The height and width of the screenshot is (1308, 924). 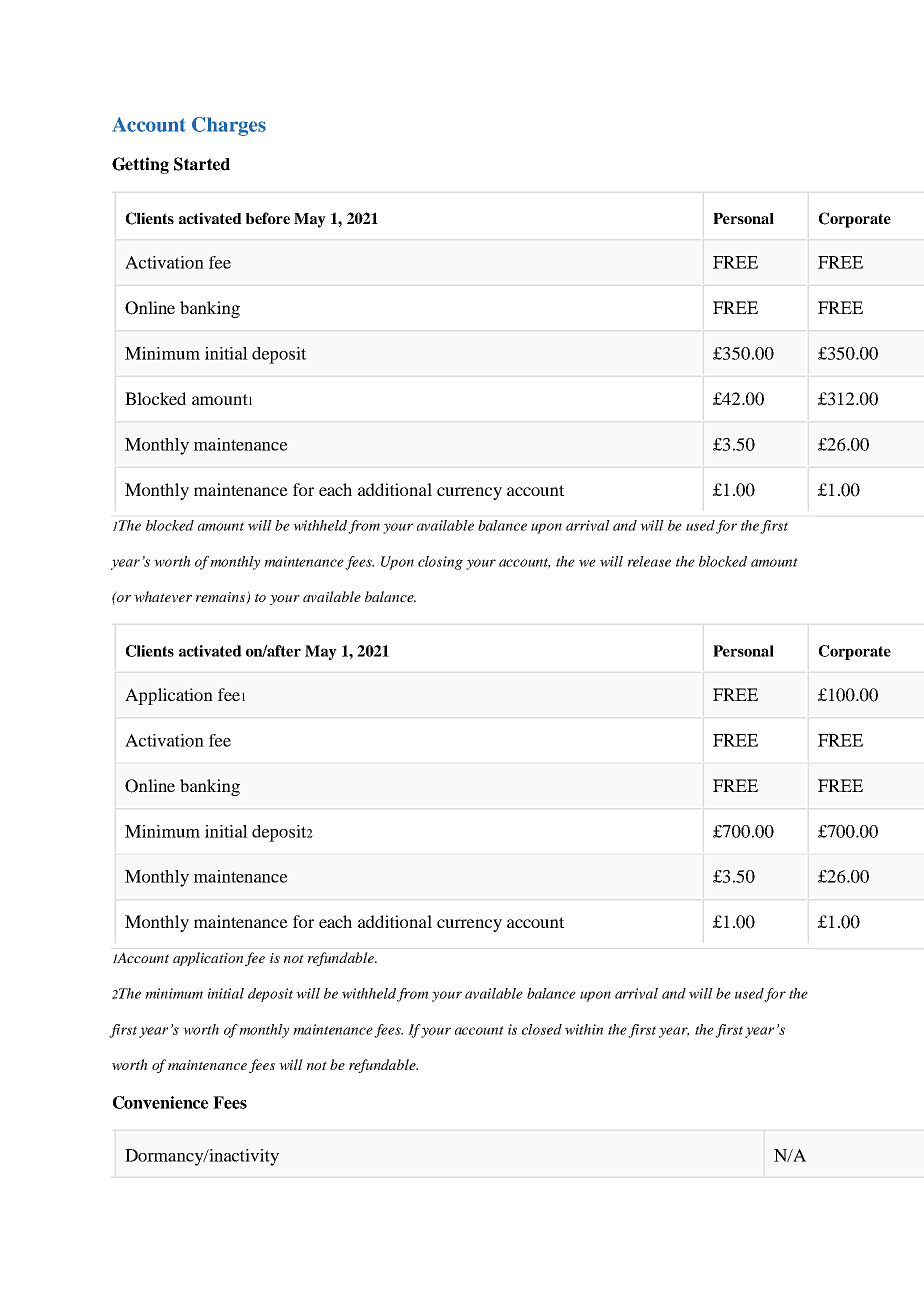 What do you see at coordinates (163, 597) in the screenshot?
I see `whatever` at bounding box center [163, 597].
